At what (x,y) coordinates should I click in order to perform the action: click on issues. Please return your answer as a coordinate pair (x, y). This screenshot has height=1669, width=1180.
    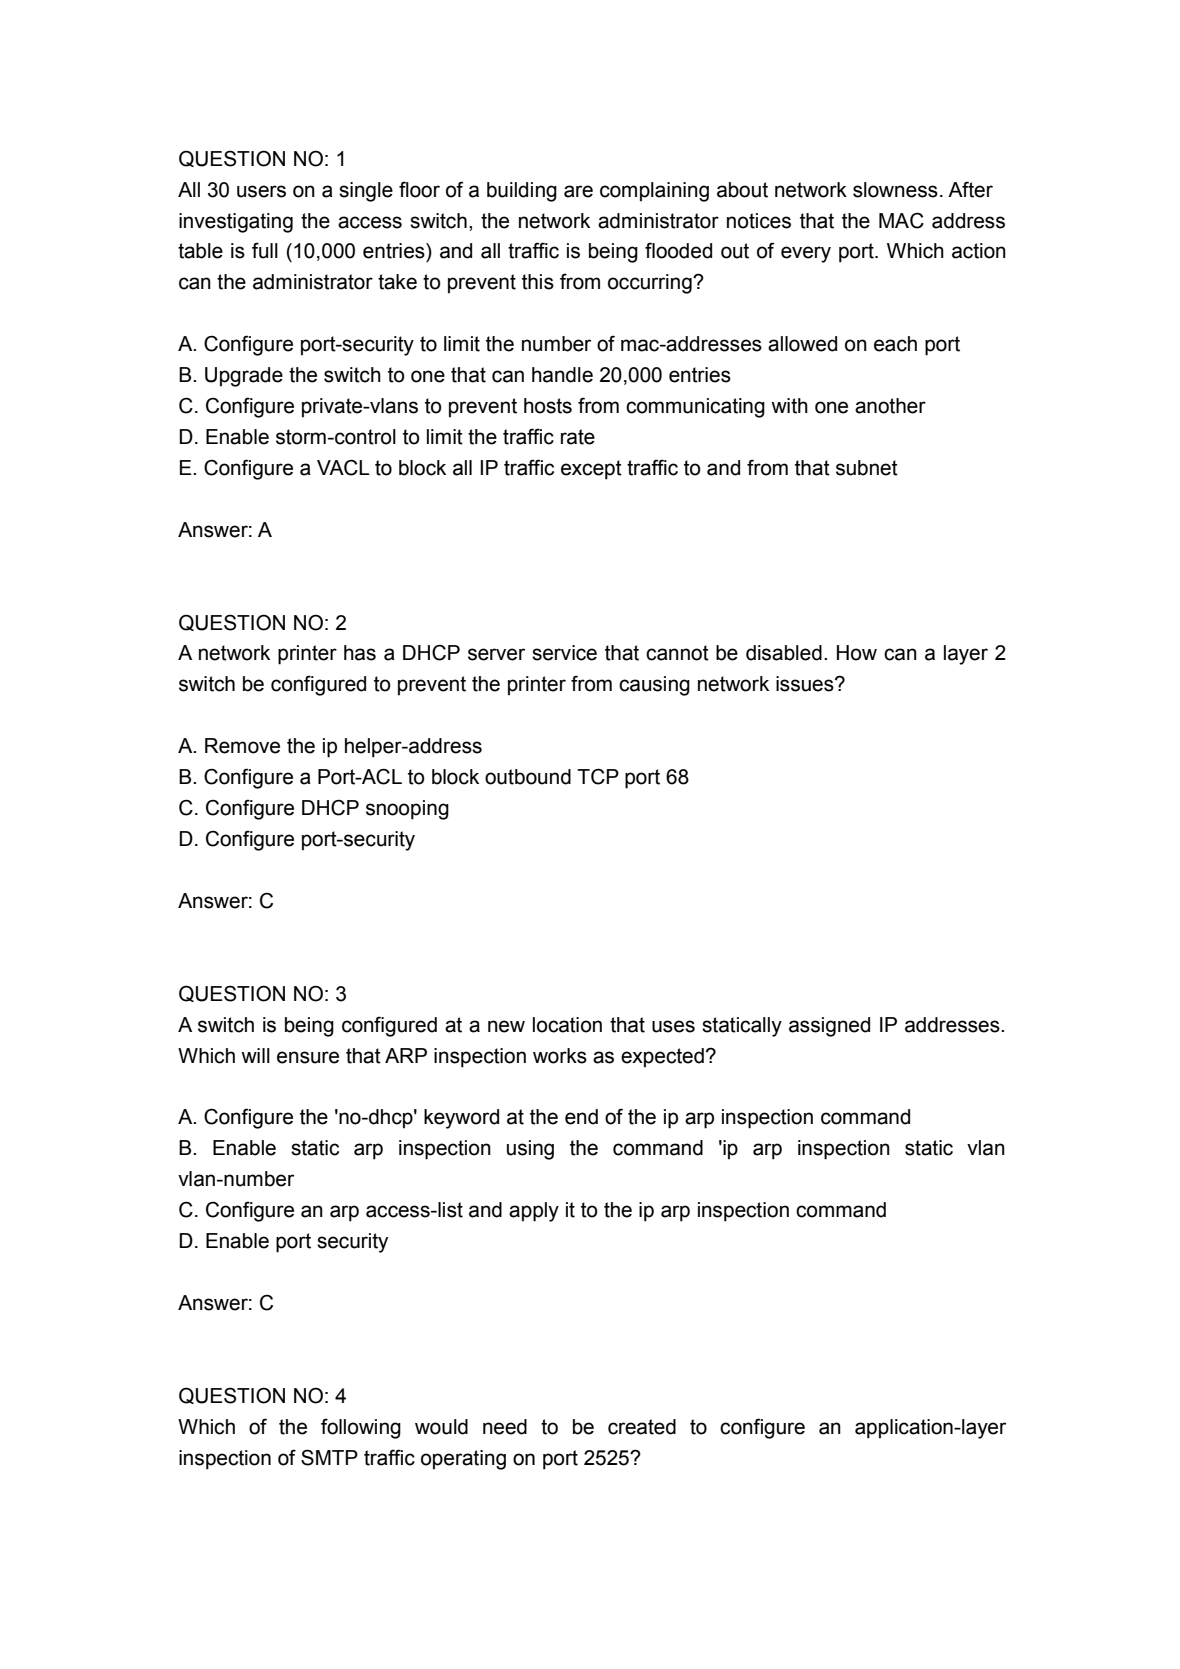
    Looking at the image, I should click on (806, 684).
